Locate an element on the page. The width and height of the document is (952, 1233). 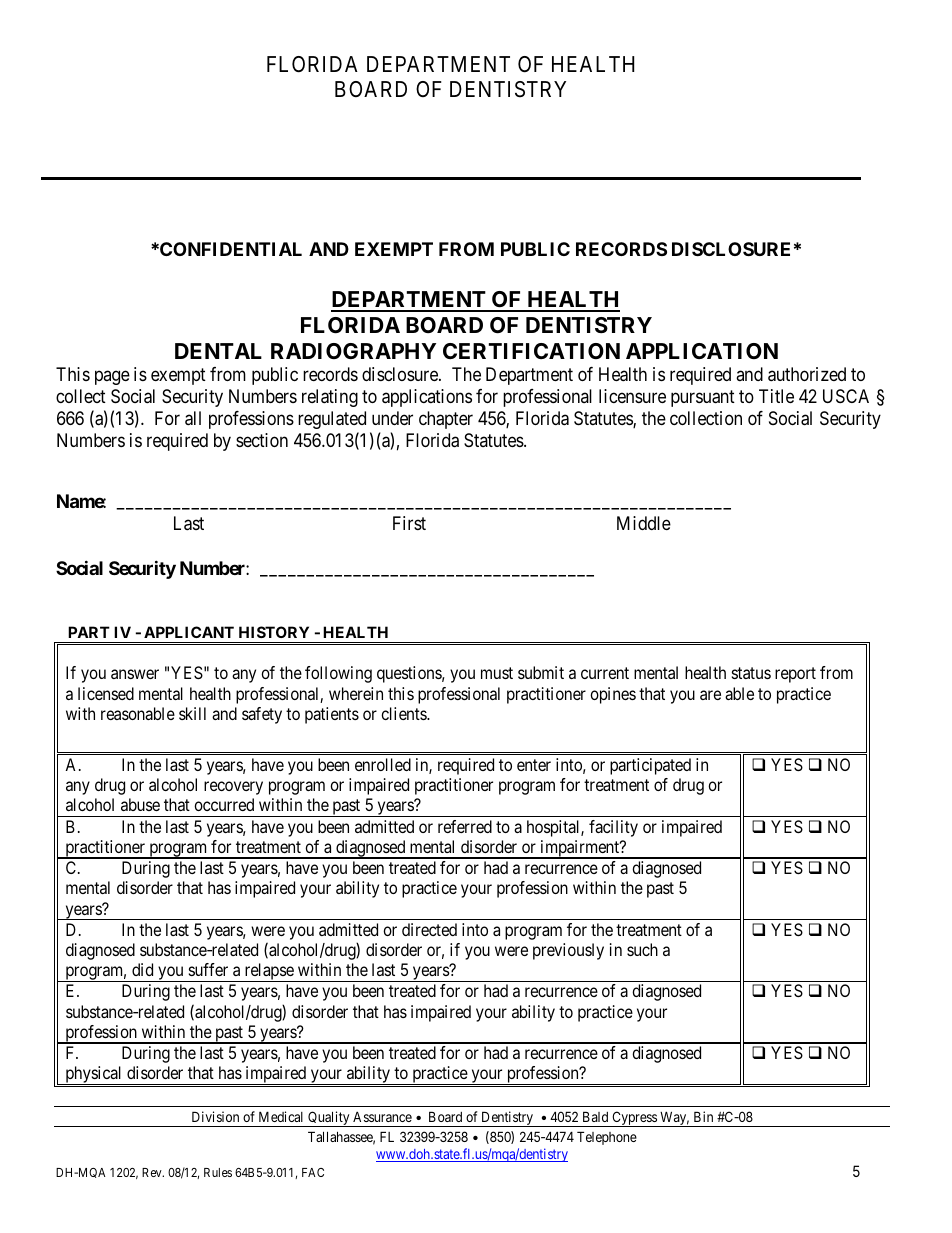
enrolled is located at coordinates (383, 764).
